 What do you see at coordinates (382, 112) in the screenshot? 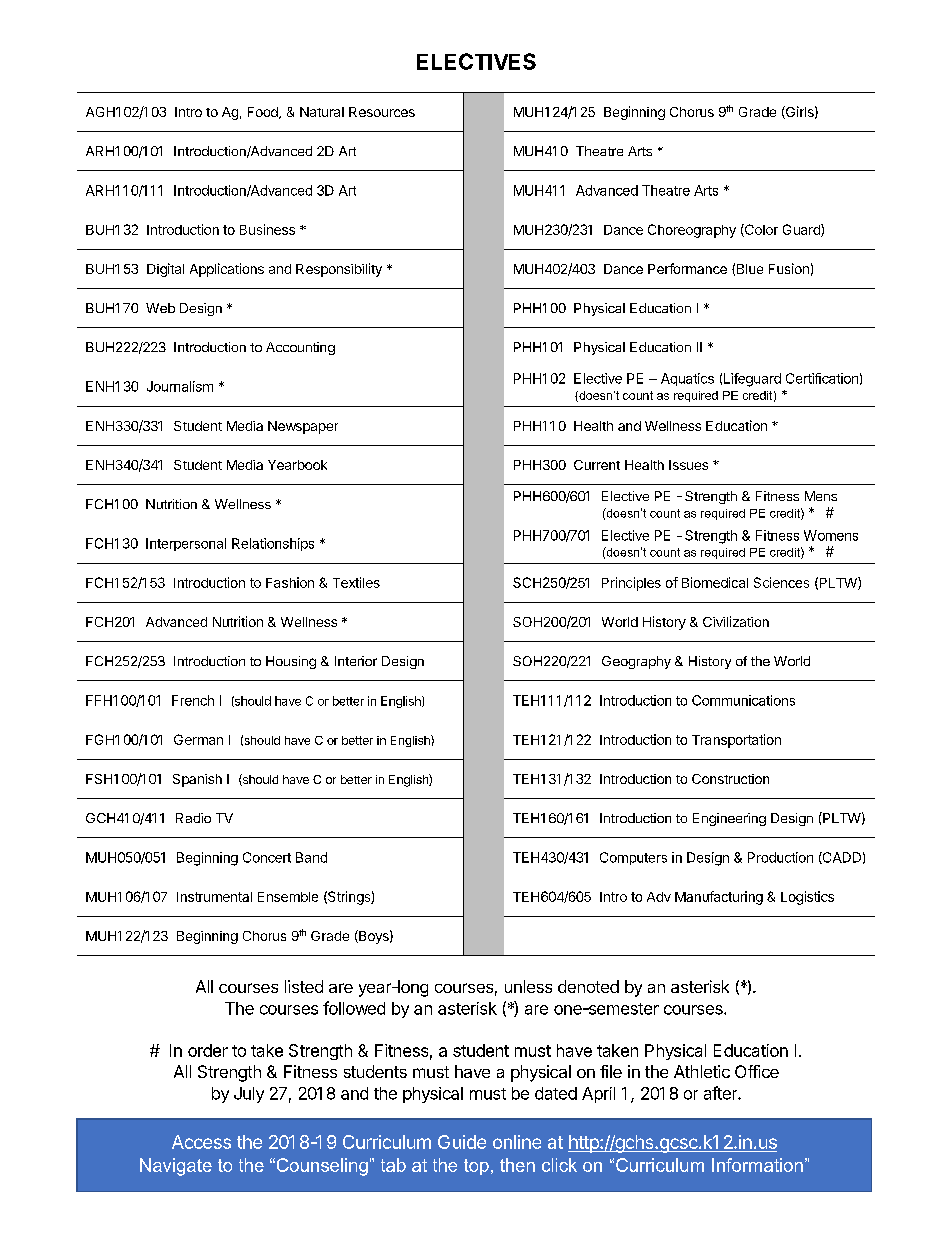
I see `Resources` at bounding box center [382, 112].
